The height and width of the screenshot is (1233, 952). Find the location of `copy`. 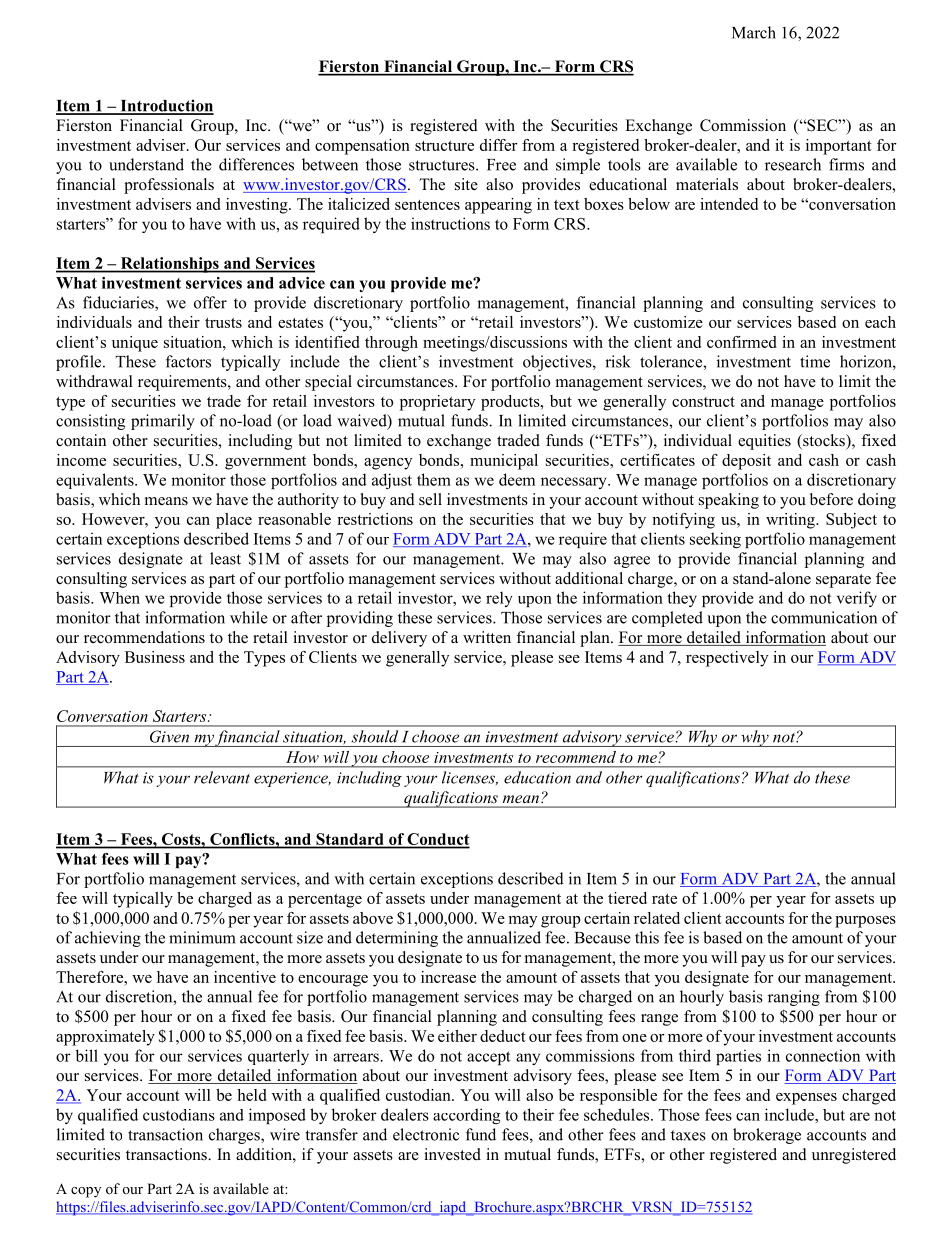

copy is located at coordinates (86, 1192).
